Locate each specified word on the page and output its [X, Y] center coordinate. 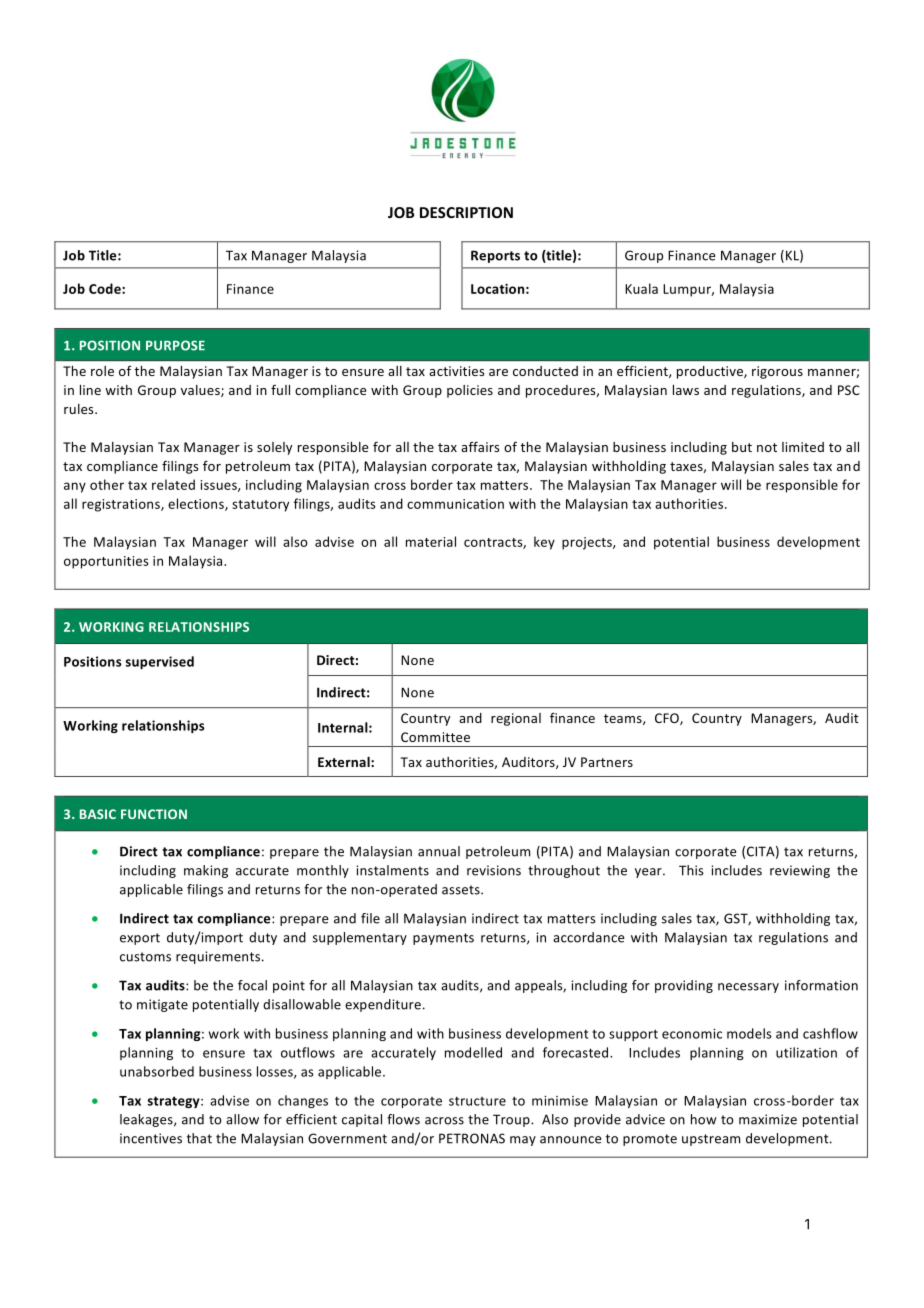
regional [516, 719]
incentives [151, 1138]
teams [624, 719]
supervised [159, 662]
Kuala [641, 288]
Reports [495, 256]
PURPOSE [175, 345]
